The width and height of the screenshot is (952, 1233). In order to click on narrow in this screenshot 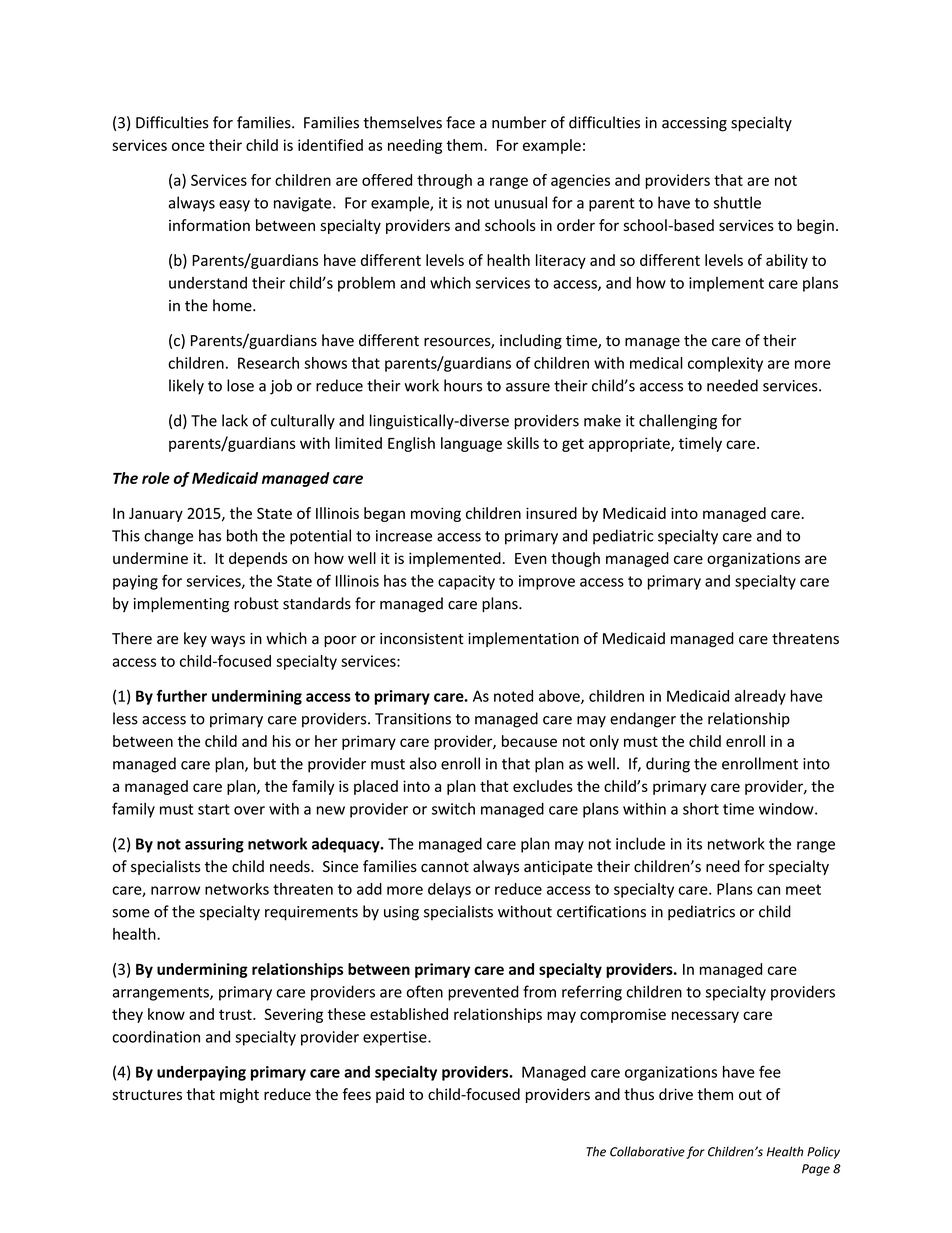, I will do `click(175, 890)`.
